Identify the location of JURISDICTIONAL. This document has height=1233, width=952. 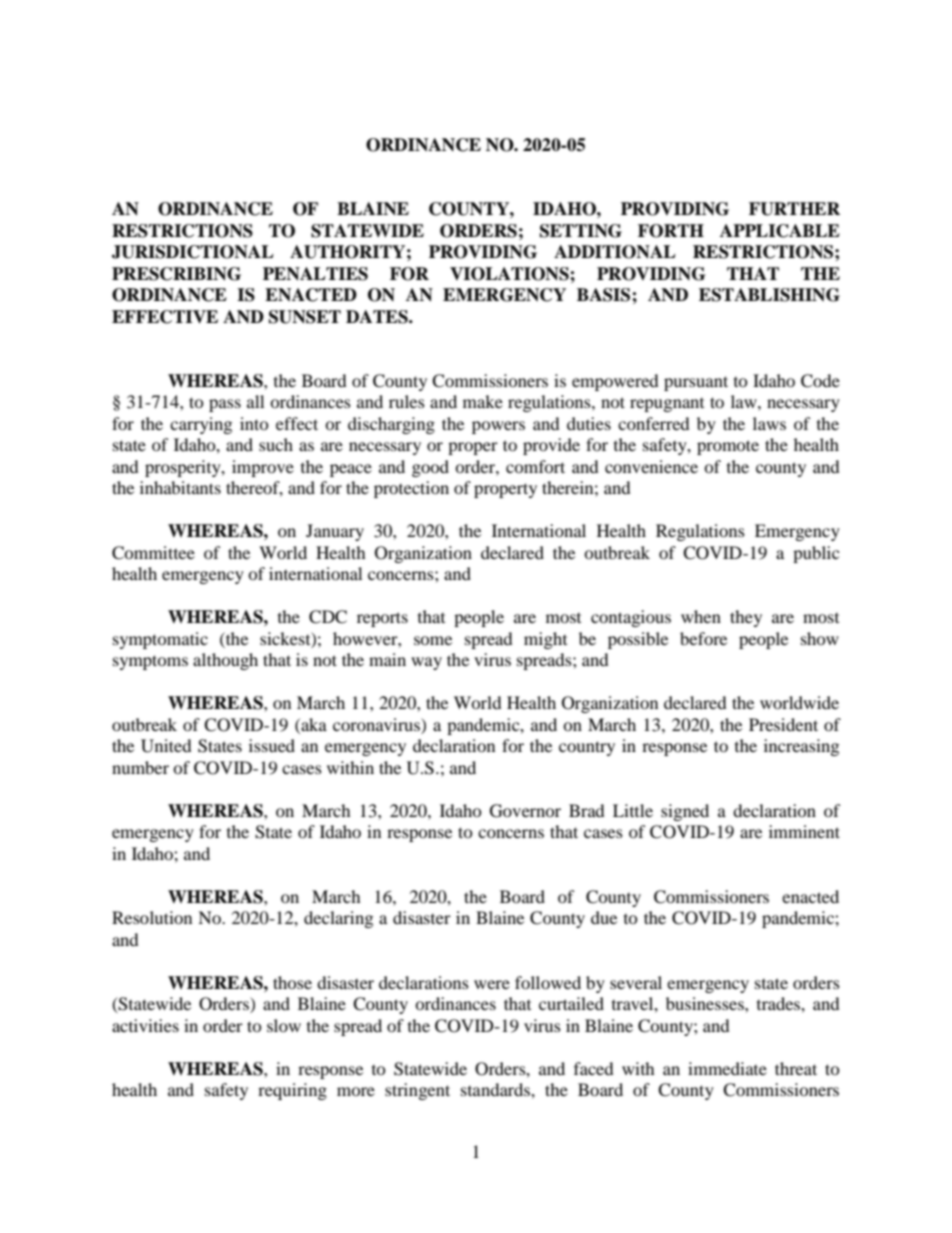
(193, 252).
